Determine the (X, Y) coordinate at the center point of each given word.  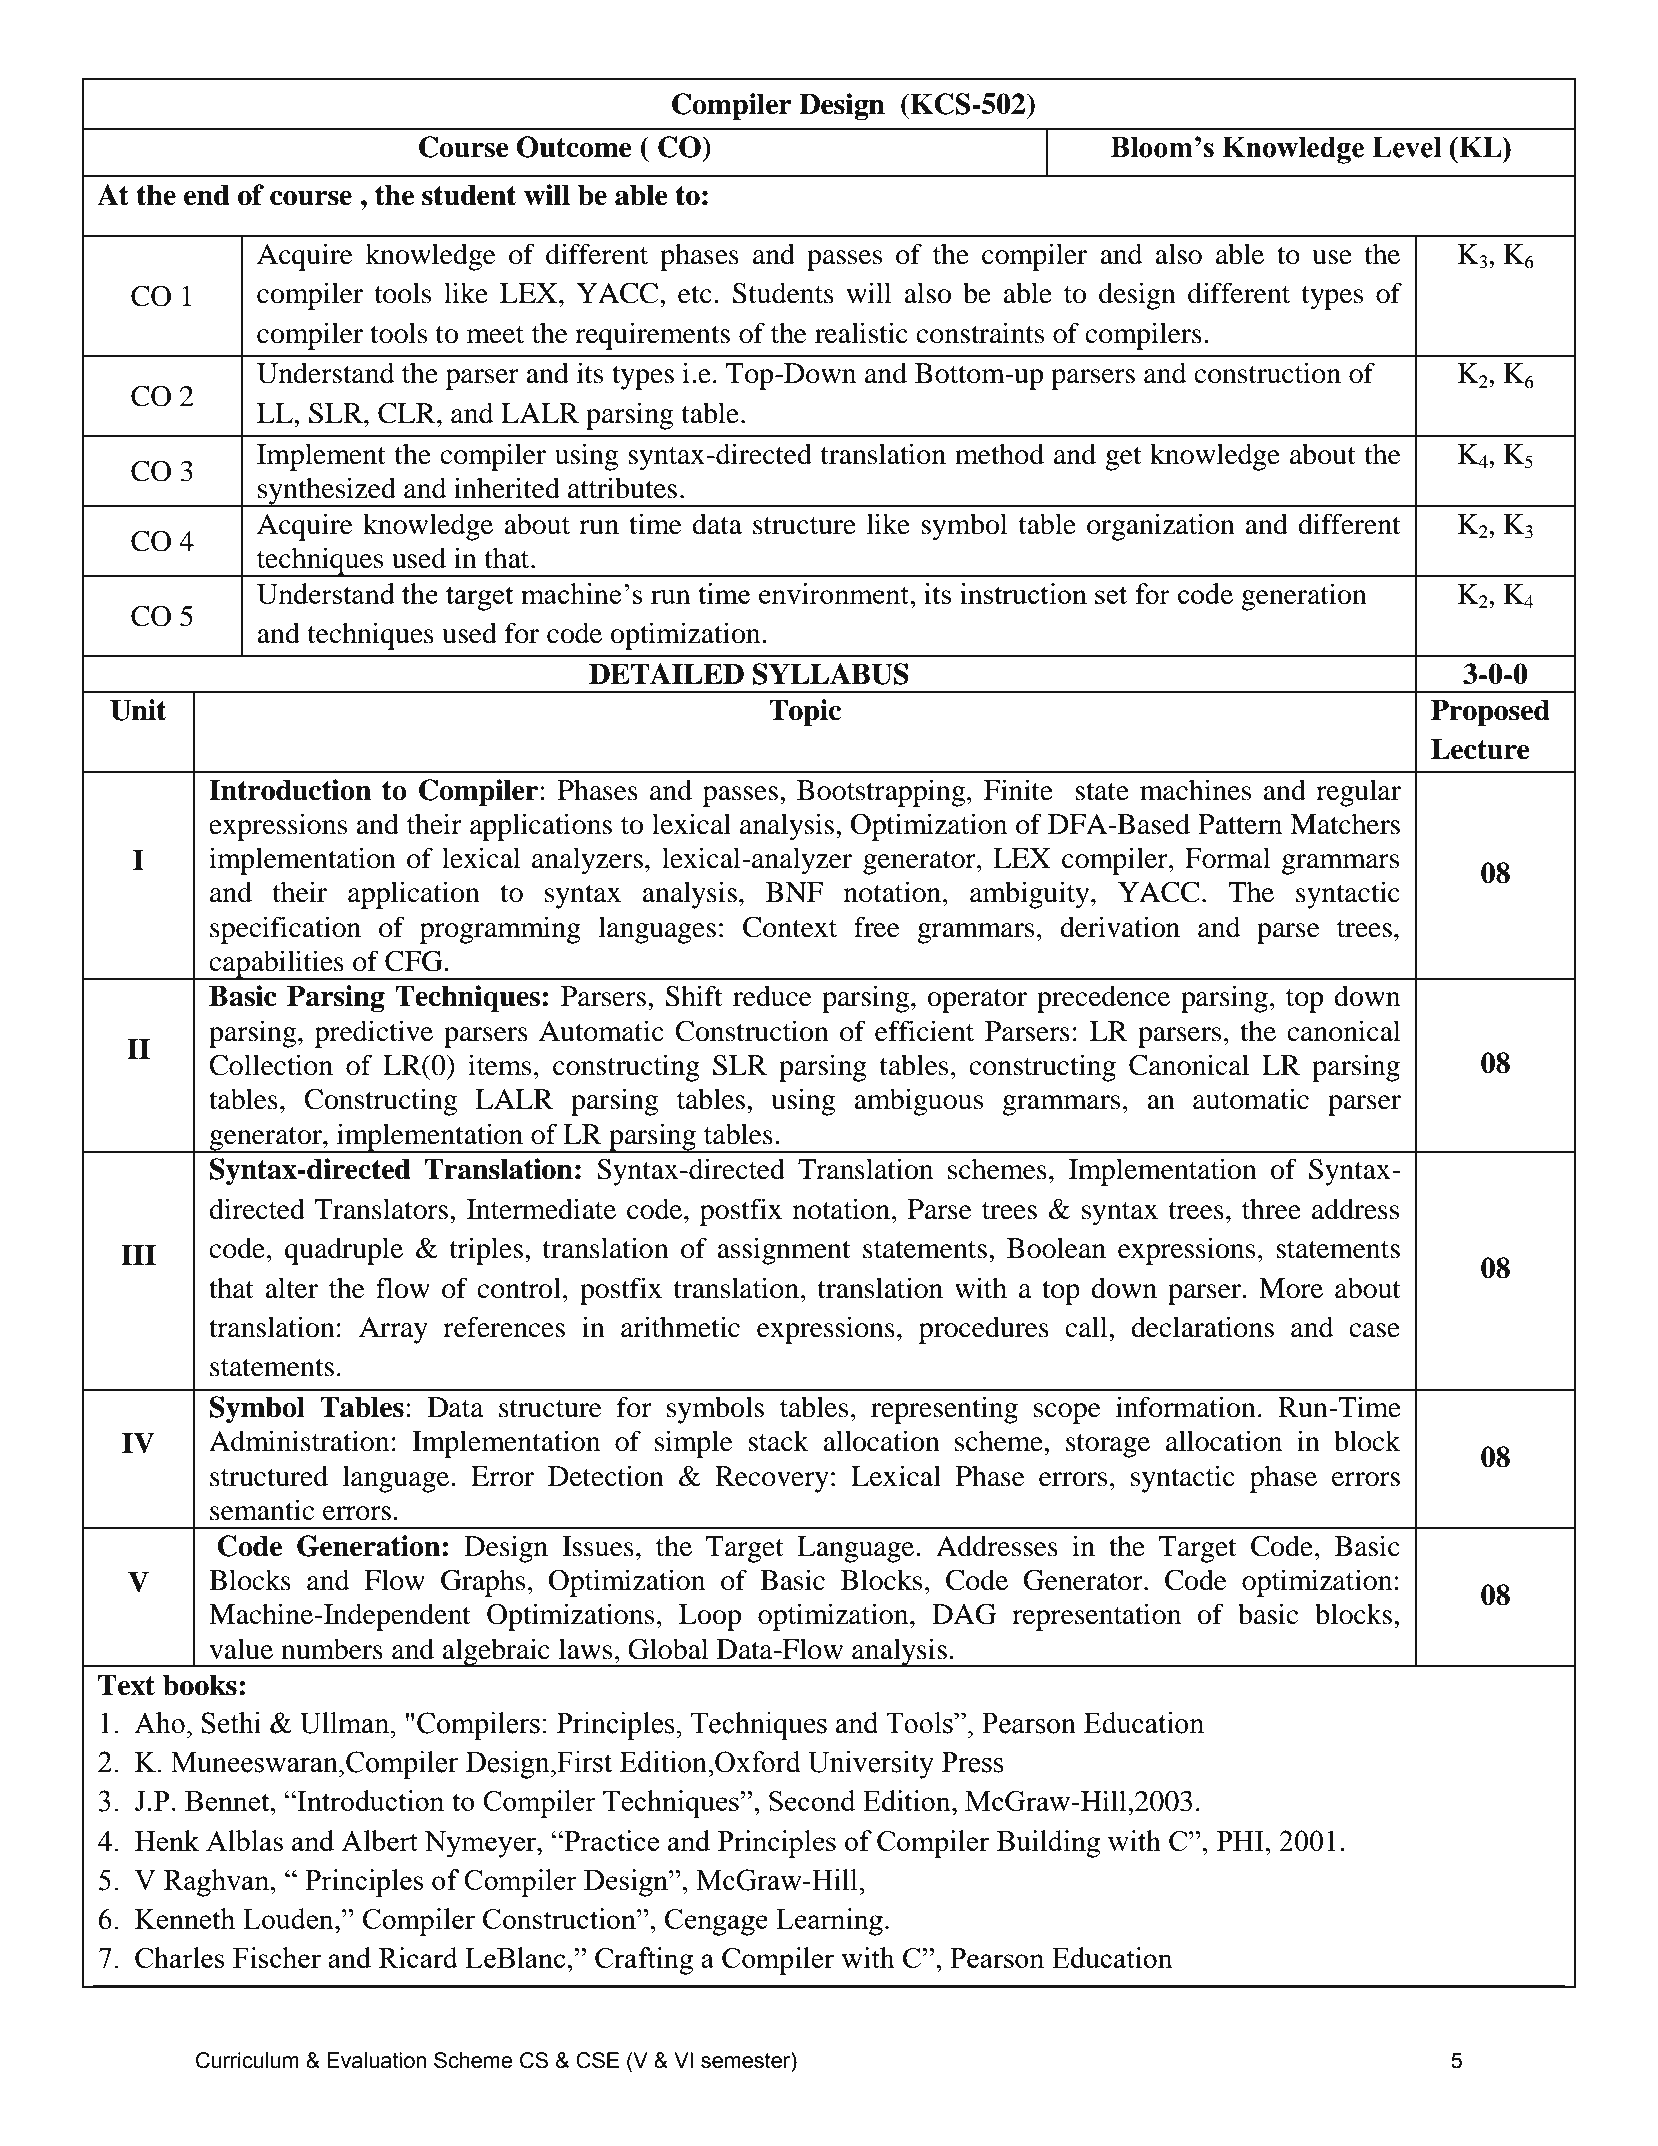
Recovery (772, 1479)
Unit (138, 710)
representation (1096, 1617)
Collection (271, 1065)
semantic (262, 1510)
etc (695, 295)
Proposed (1490, 712)
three (1271, 1209)
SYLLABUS (831, 674)
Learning (829, 1922)
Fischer (277, 1957)
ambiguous (918, 1102)
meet (495, 335)
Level (1407, 147)
